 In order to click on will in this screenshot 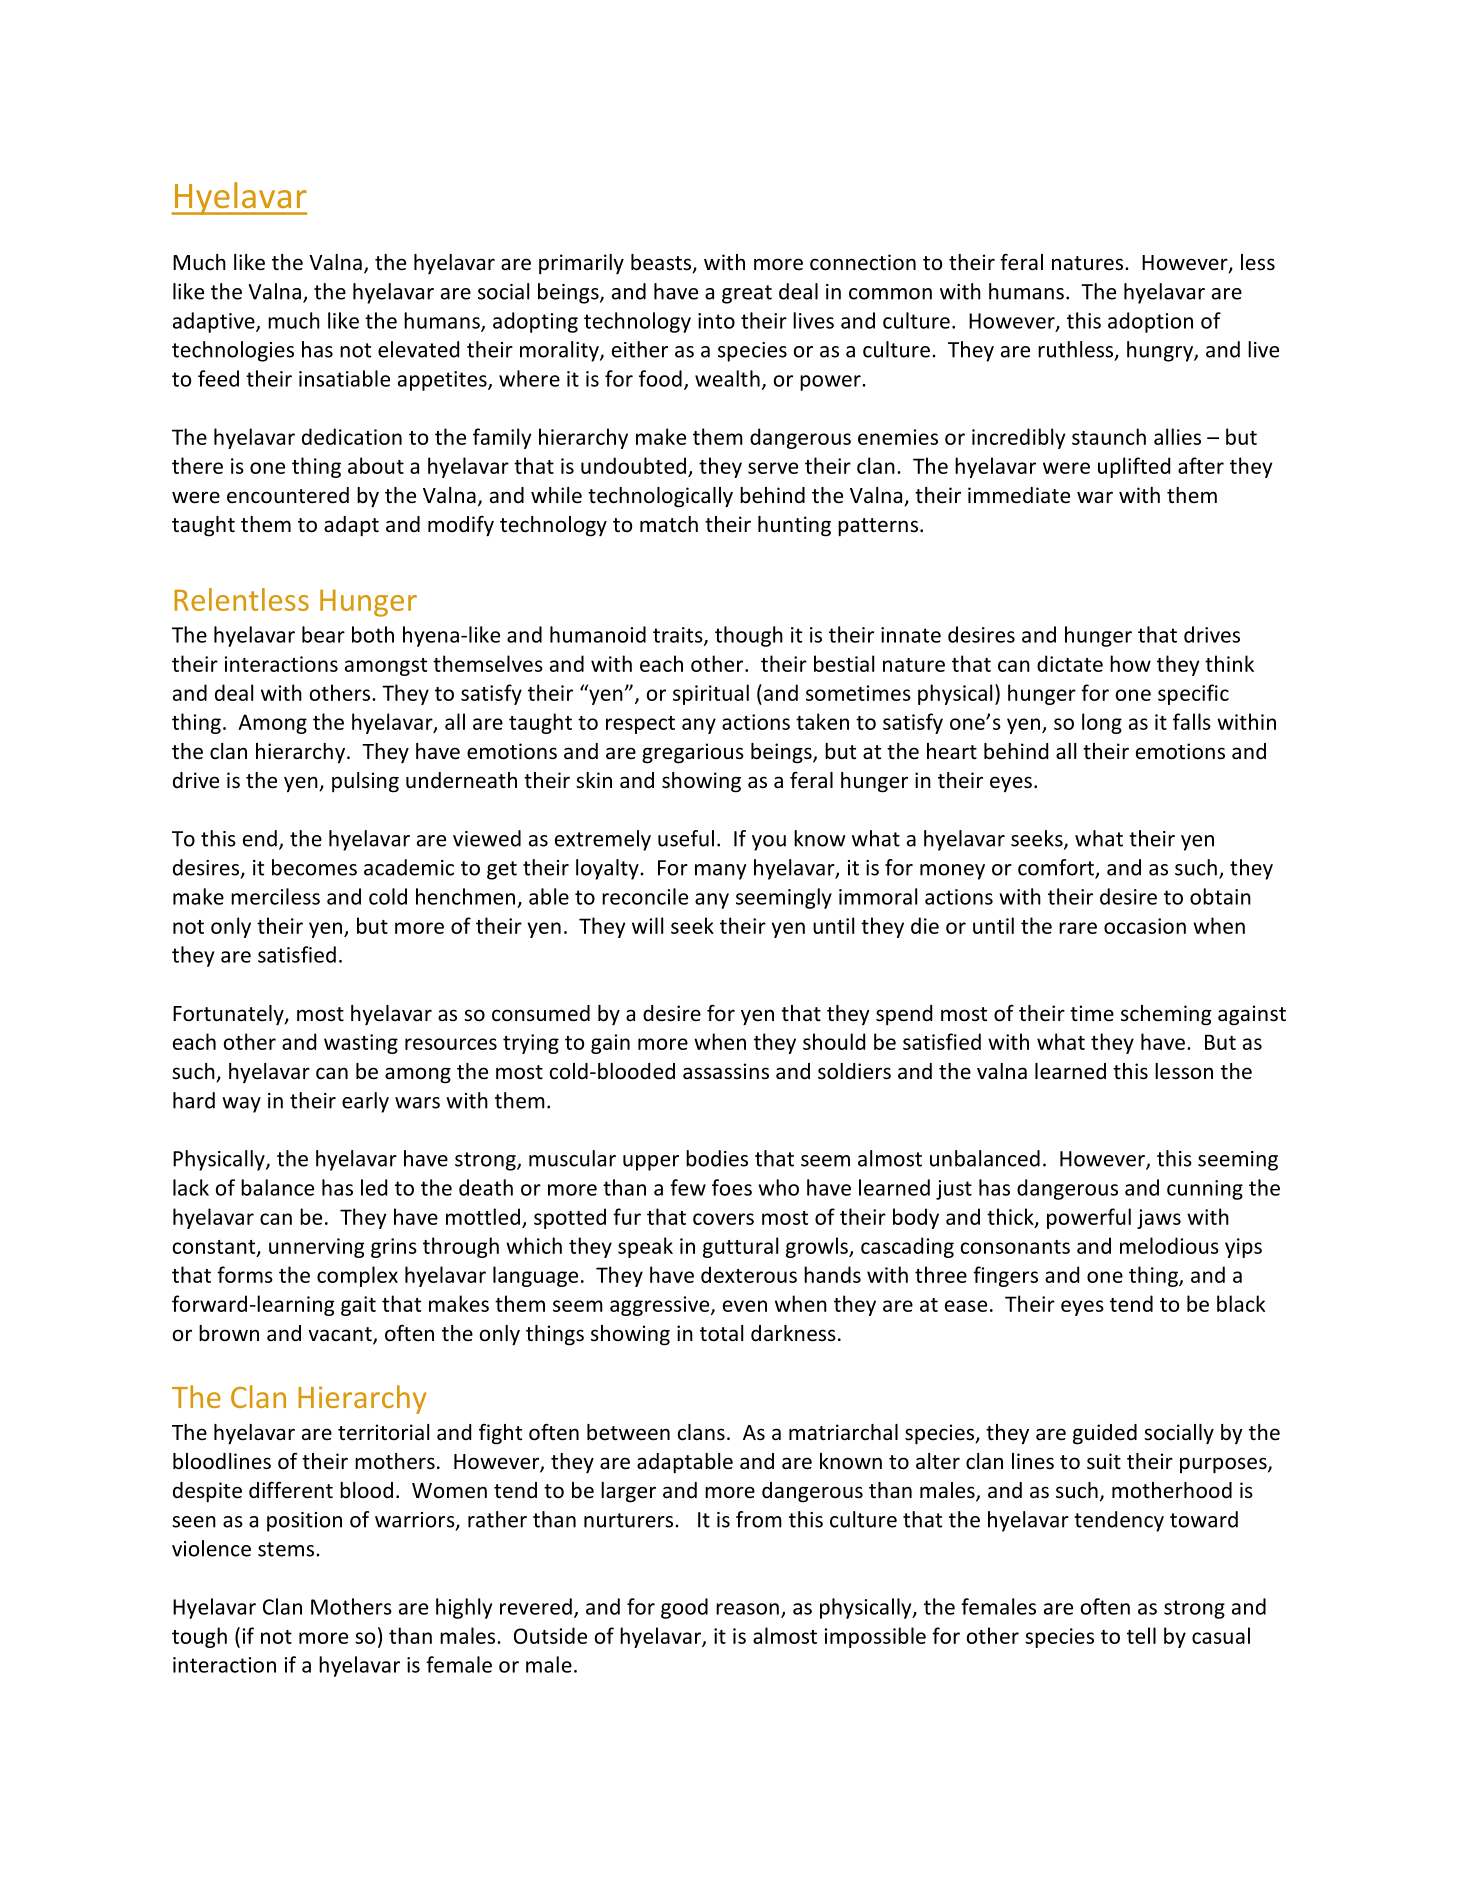, I will do `click(647, 925)`.
